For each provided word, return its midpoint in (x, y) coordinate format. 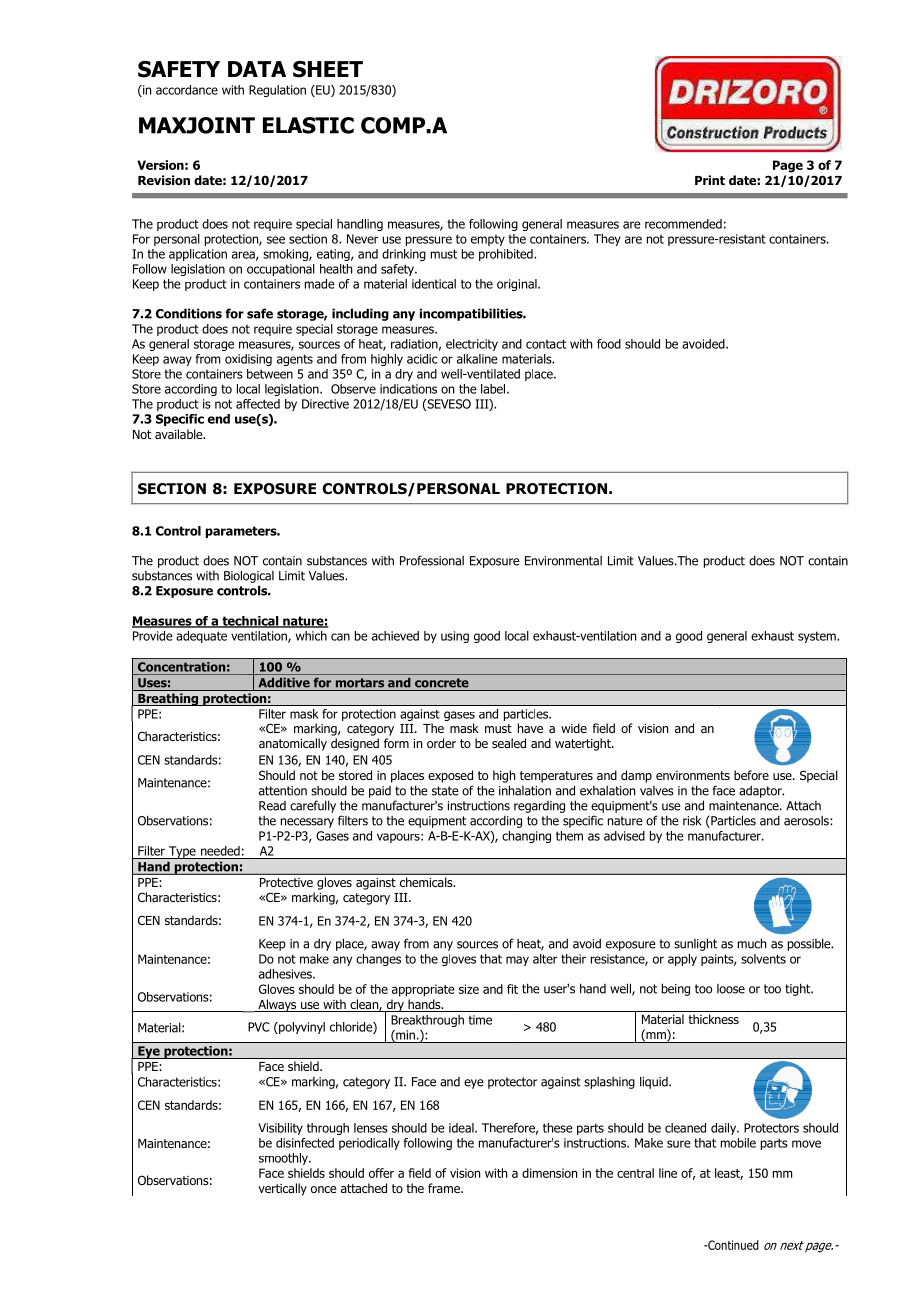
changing (526, 837)
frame (445, 1188)
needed (220, 851)
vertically (282, 1189)
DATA (257, 69)
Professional (432, 560)
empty (488, 240)
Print (710, 180)
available (180, 434)
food (609, 344)
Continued (732, 1245)
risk (692, 820)
